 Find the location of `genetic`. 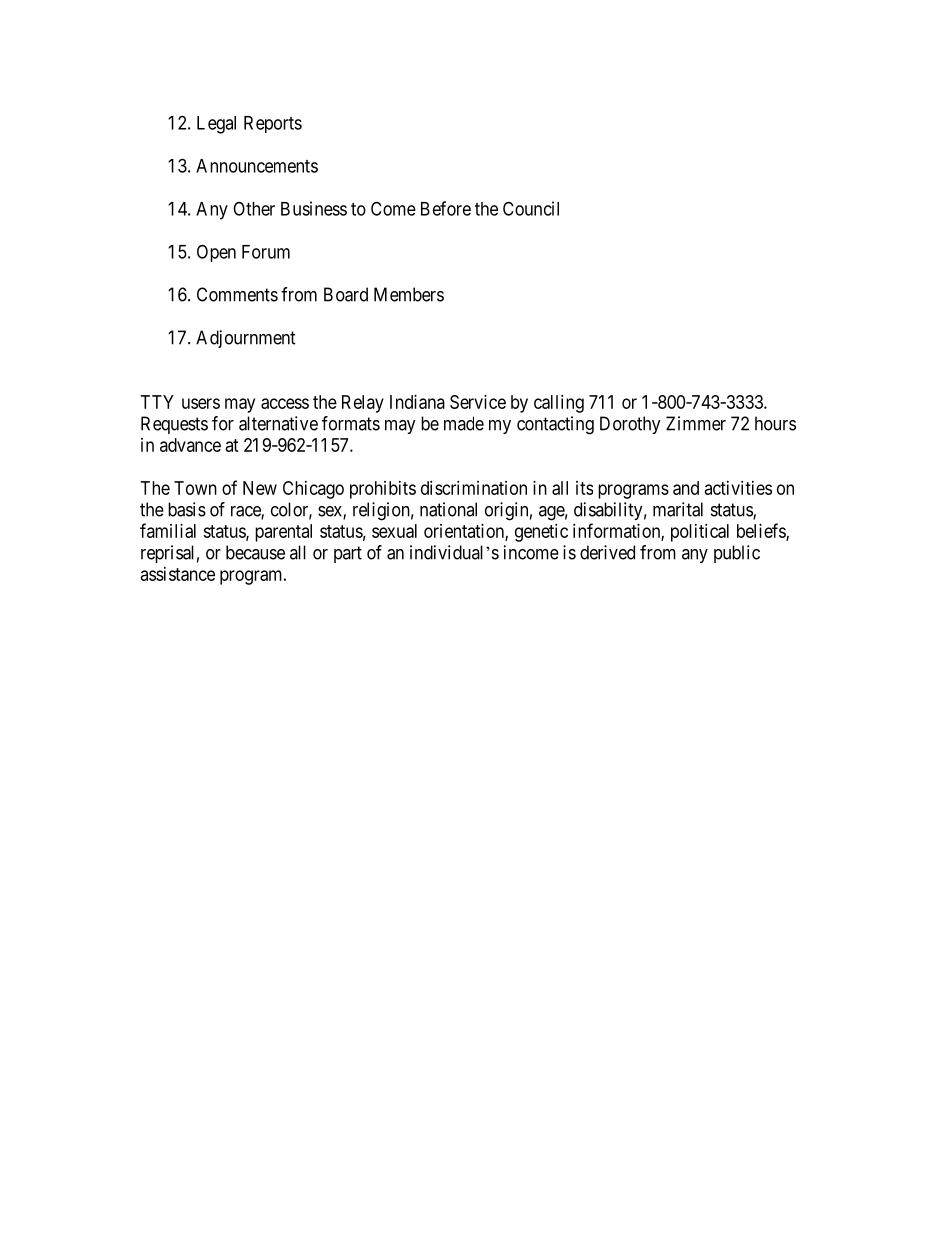

genetic is located at coordinates (541, 533).
